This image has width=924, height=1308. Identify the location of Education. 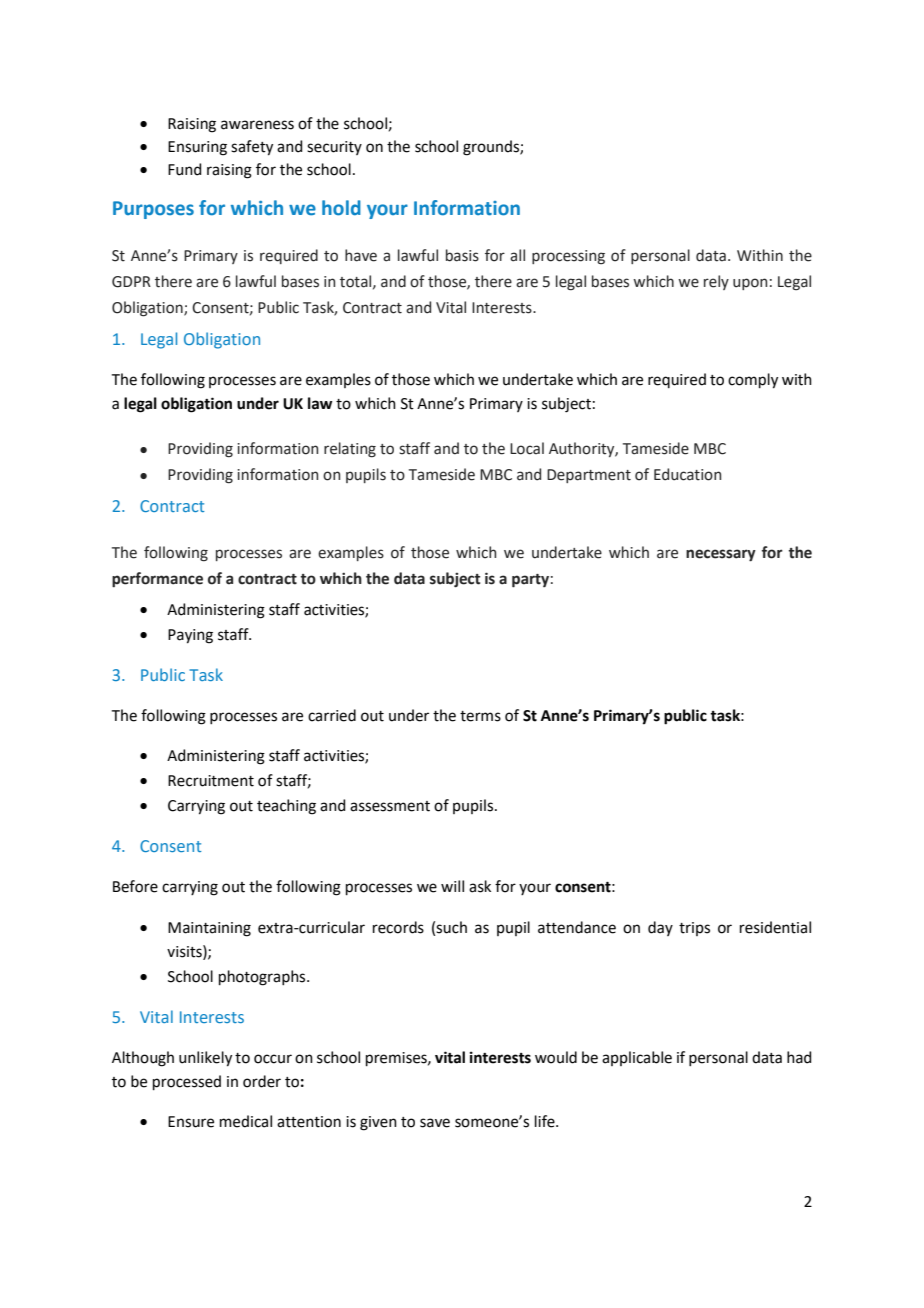
(687, 474).
